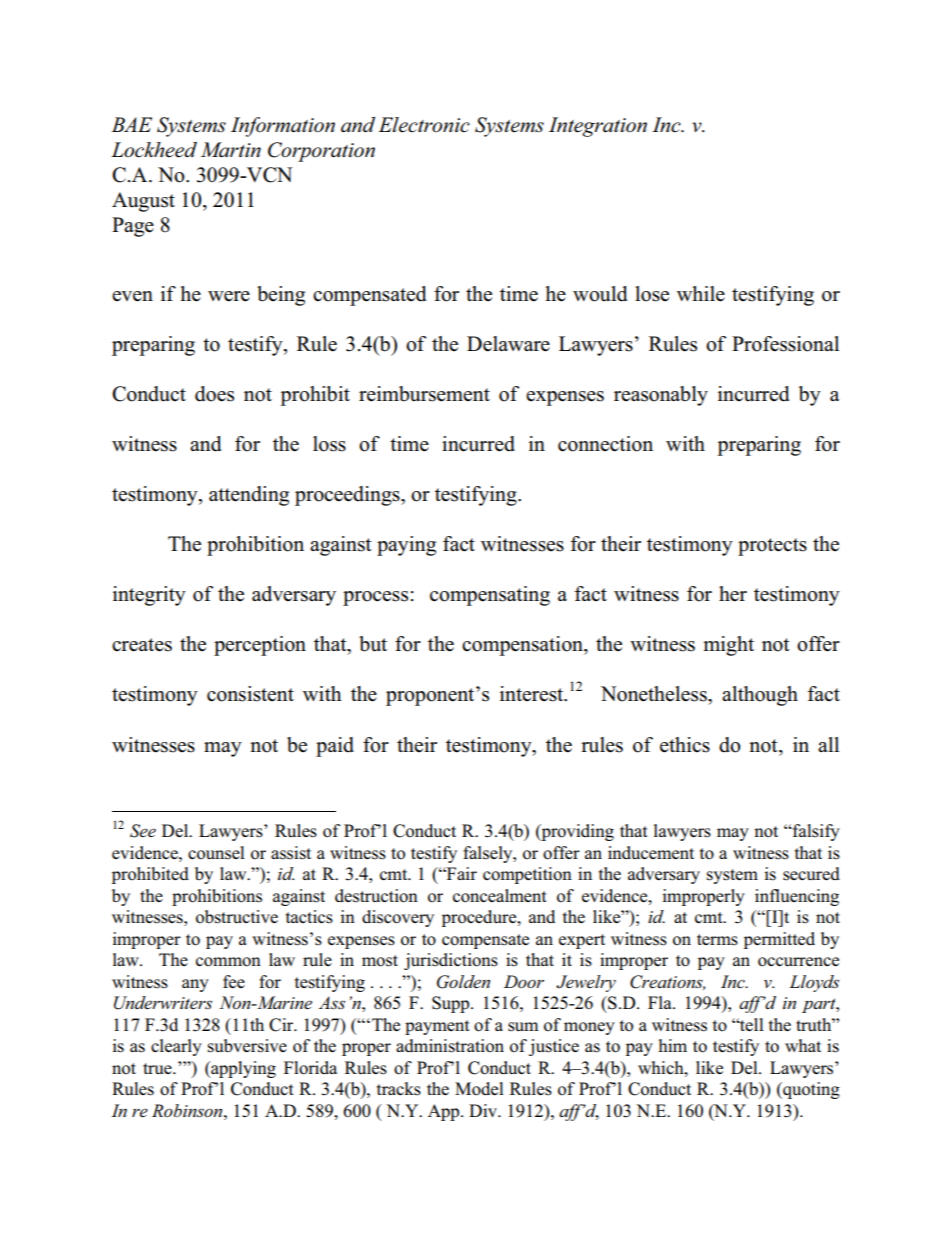 The height and width of the image is (1233, 952). Describe the element at coordinates (479, 1089) in the image. I see `Model` at that location.
